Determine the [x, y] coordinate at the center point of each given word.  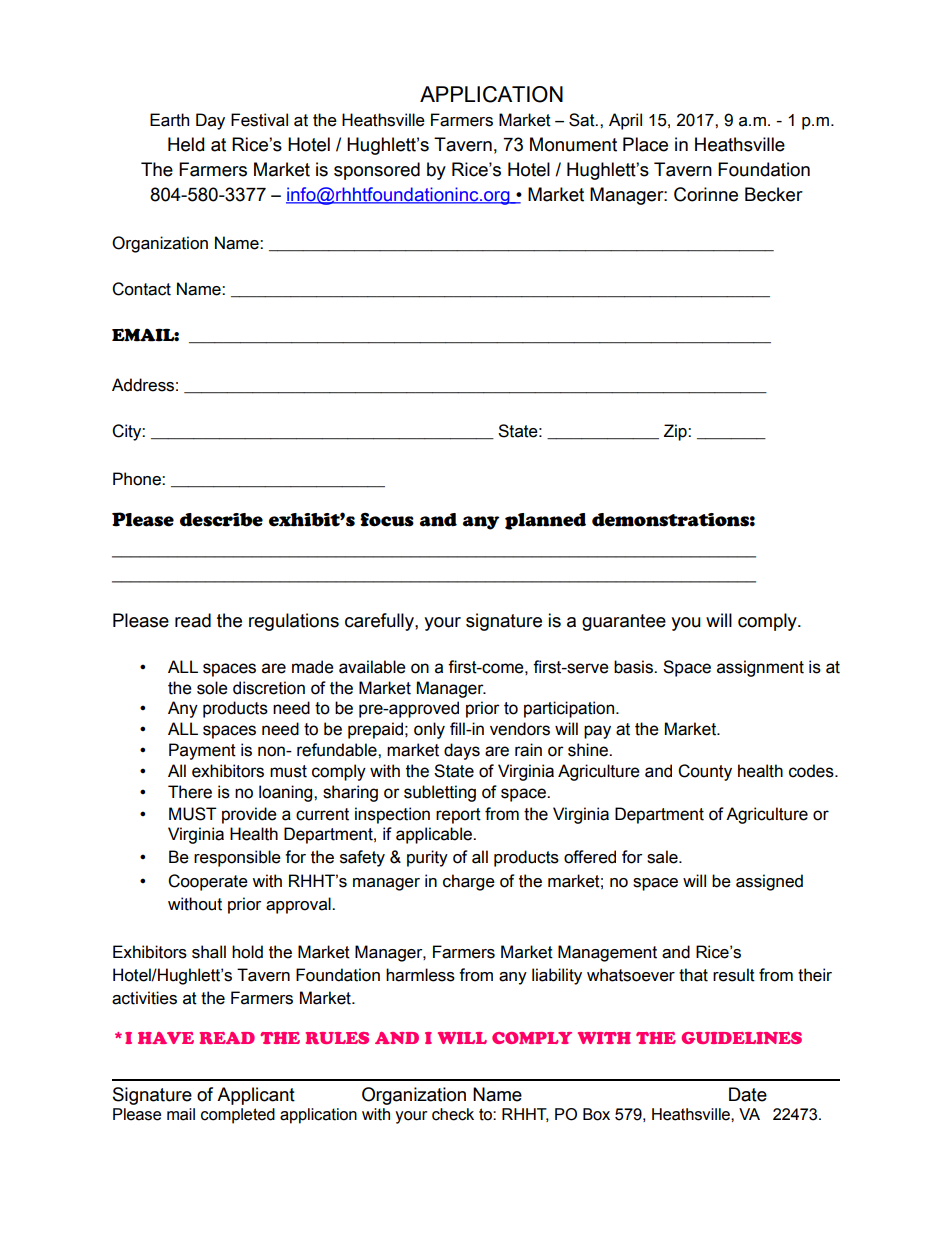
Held [186, 144]
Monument [573, 144]
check [453, 1114]
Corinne [706, 194]
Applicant [256, 1096]
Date [748, 1094]
